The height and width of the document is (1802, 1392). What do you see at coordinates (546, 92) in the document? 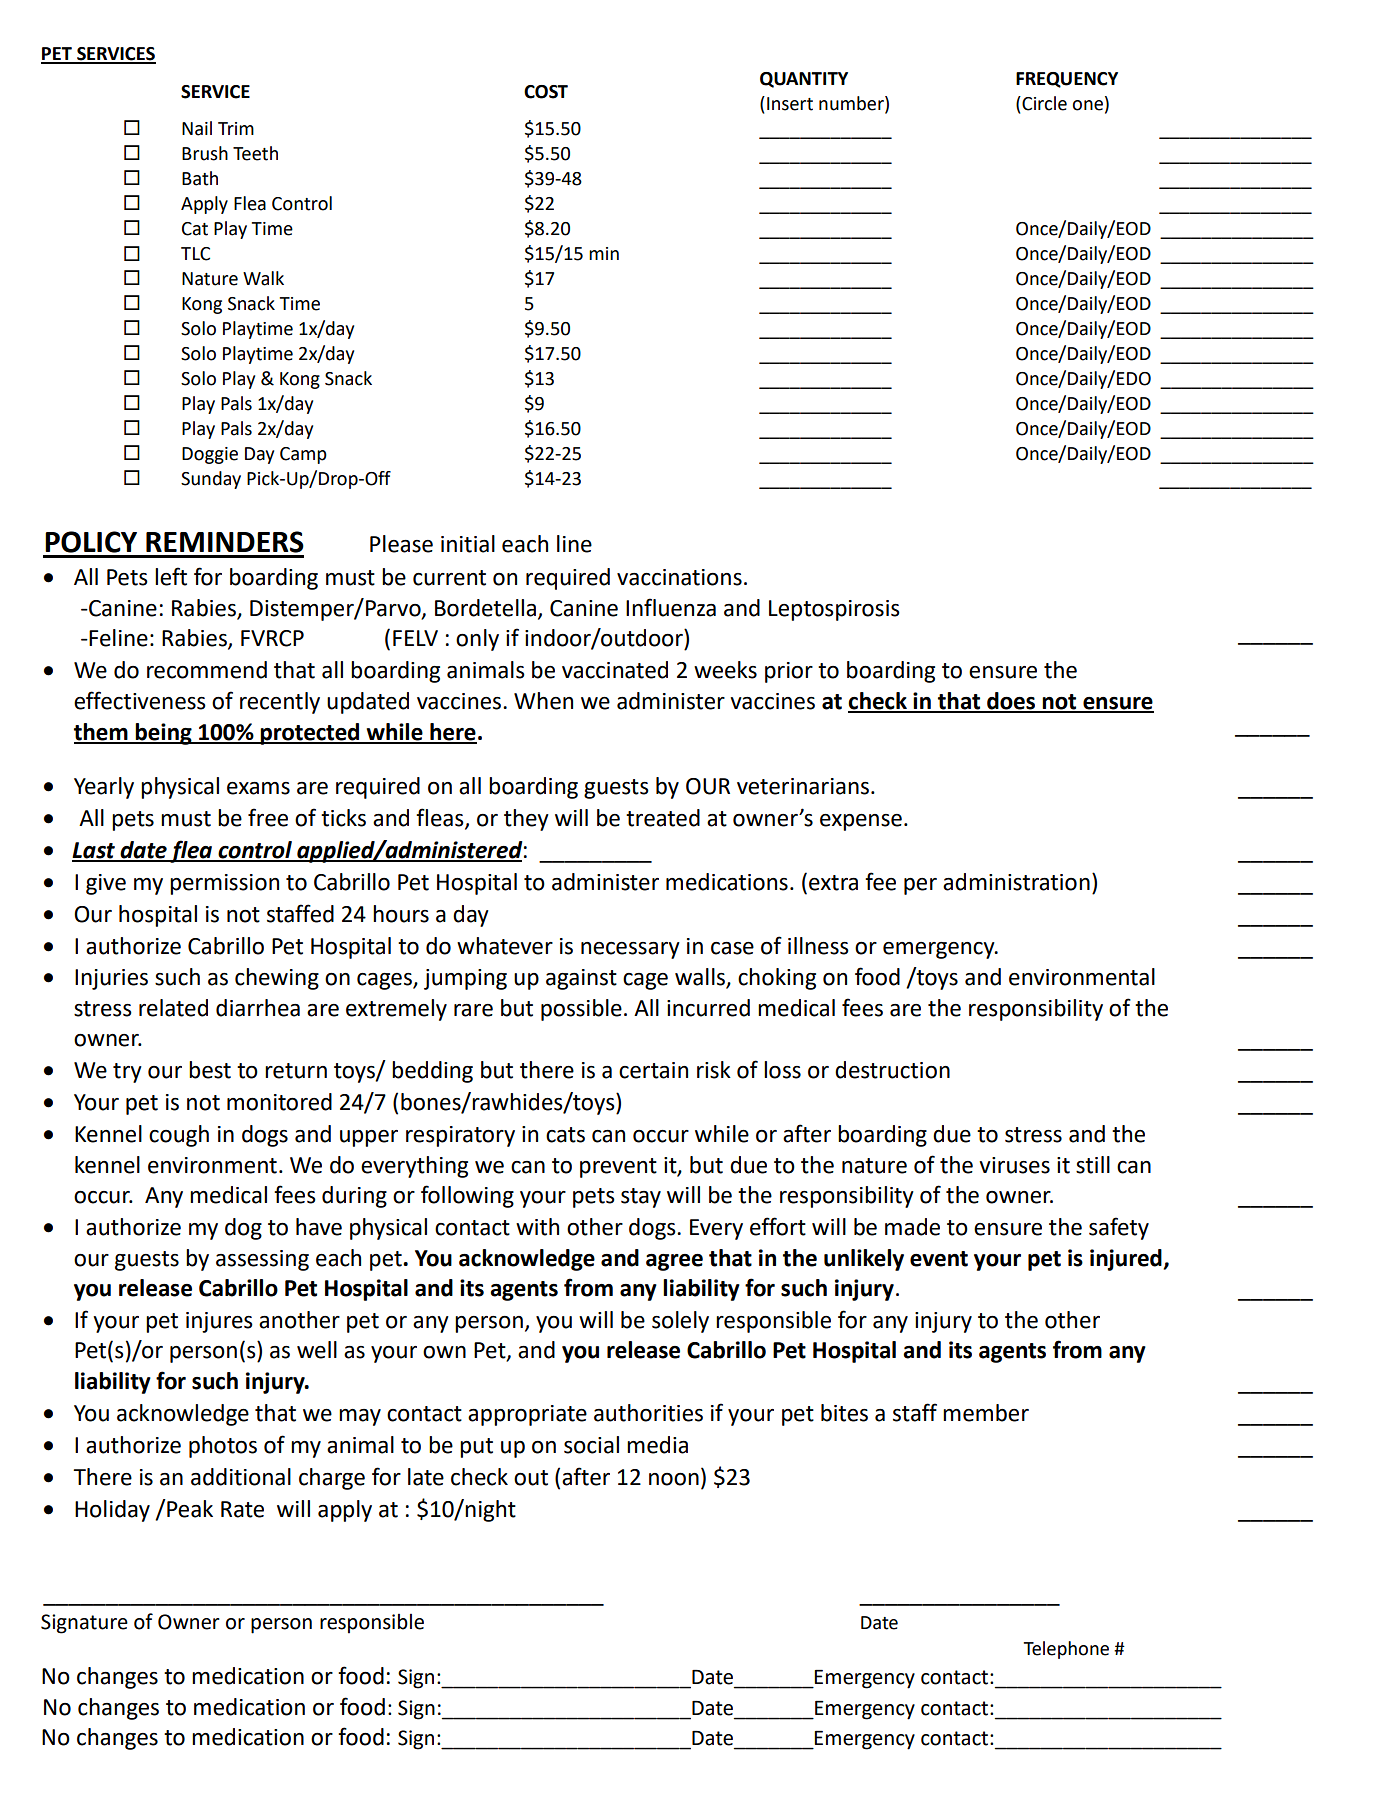
I see `COST` at bounding box center [546, 92].
